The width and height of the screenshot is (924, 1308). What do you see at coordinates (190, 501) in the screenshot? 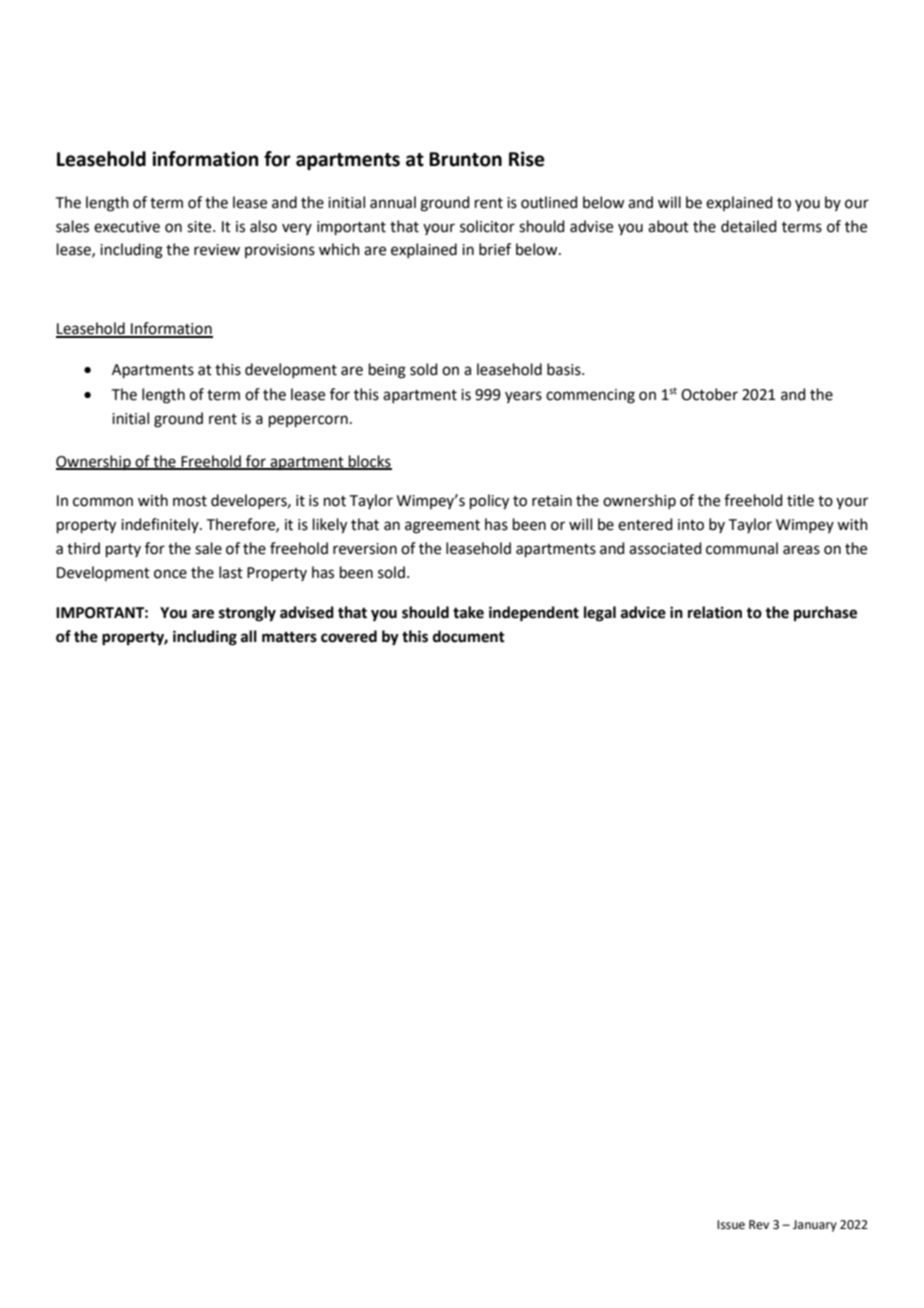
I see `most` at bounding box center [190, 501].
